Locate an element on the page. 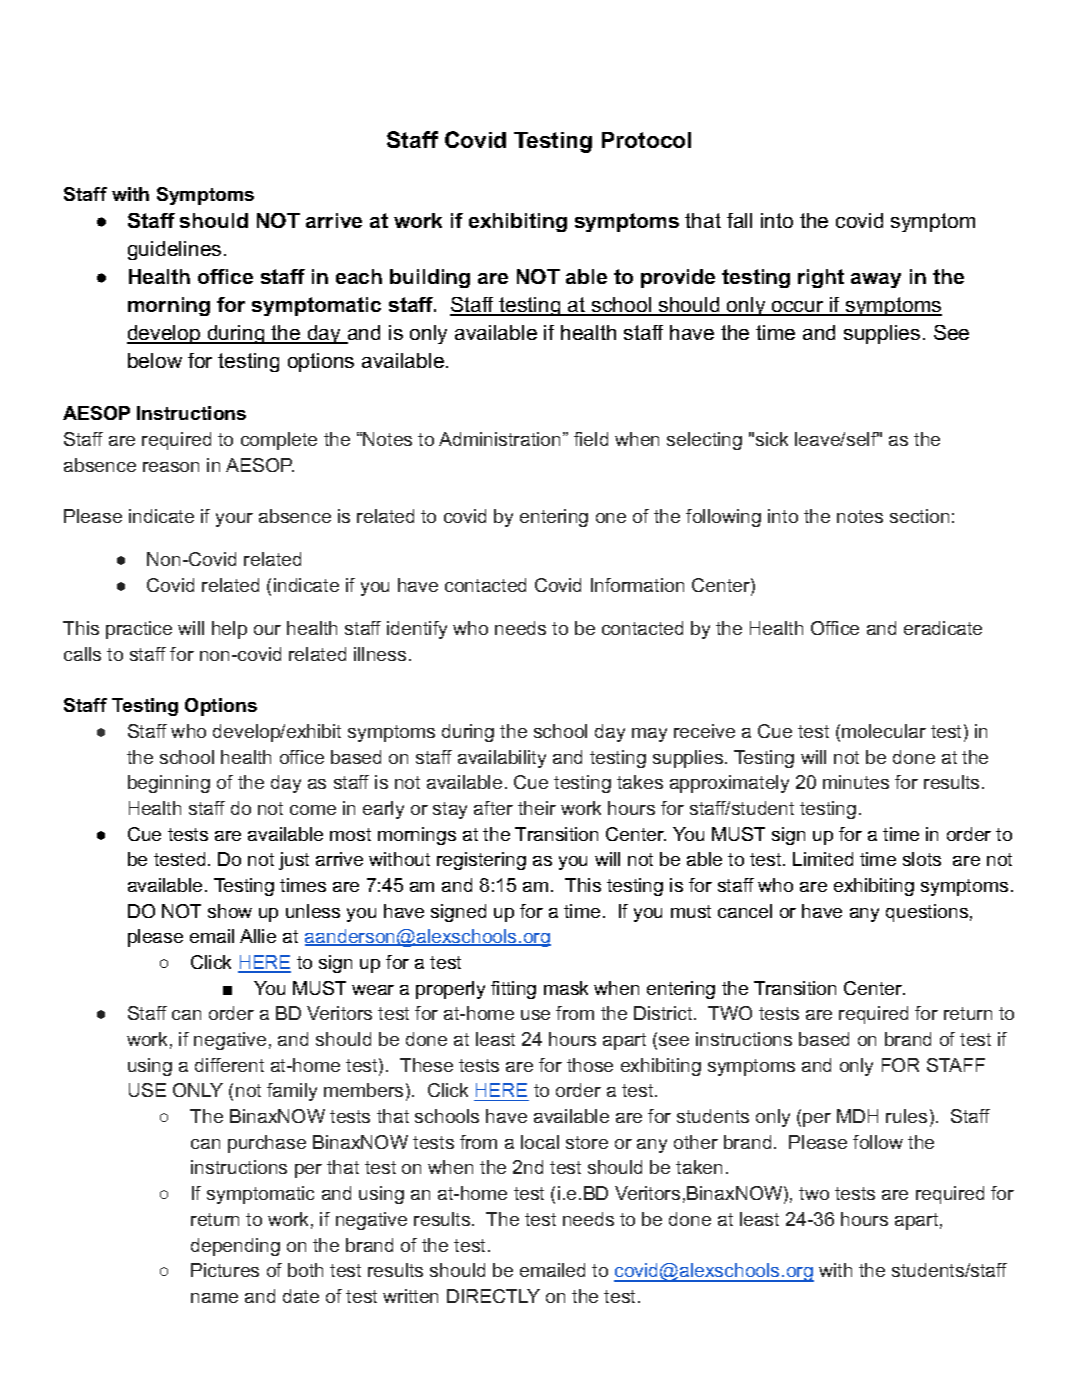 The image size is (1080, 1398). Limited is located at coordinates (823, 859).
